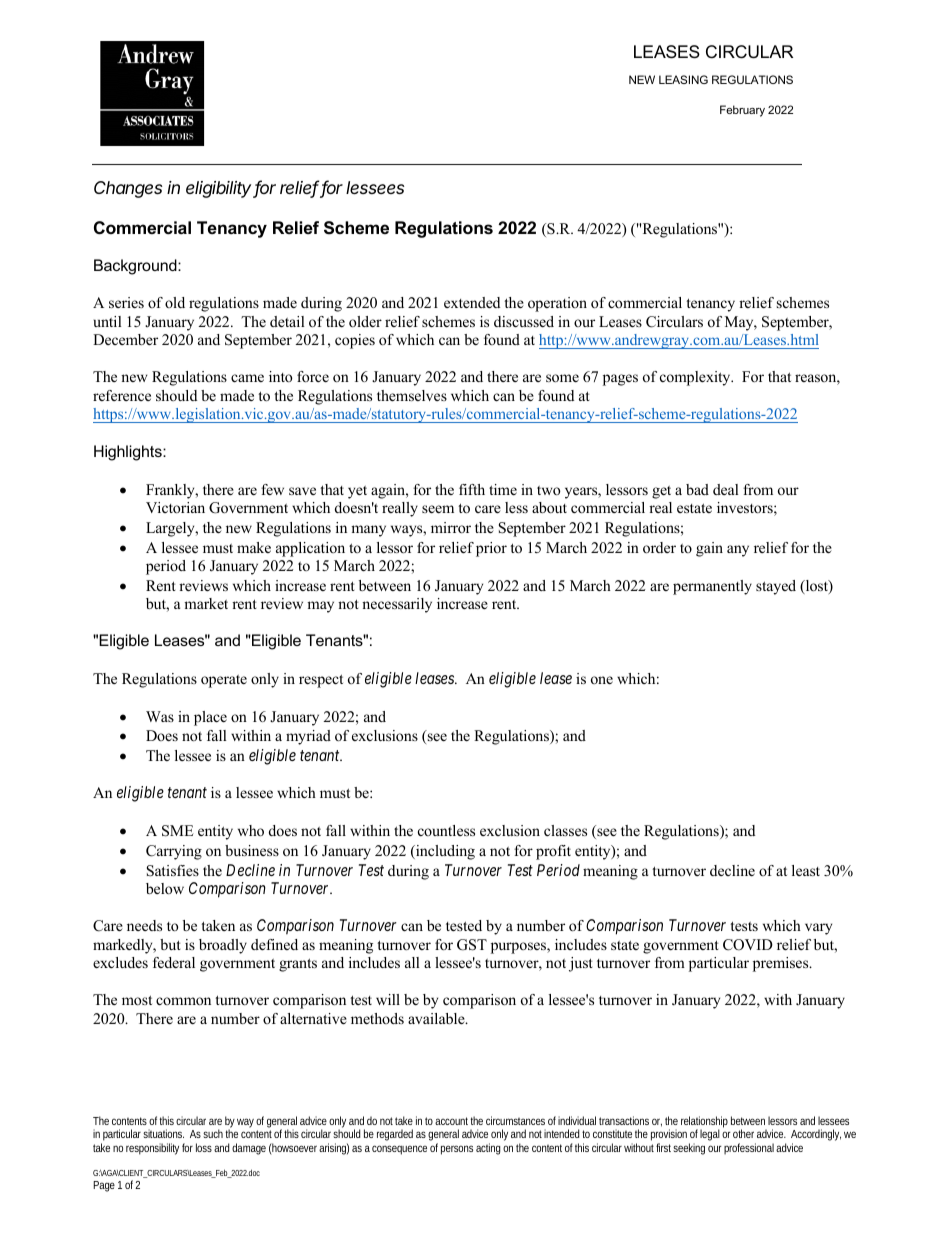 The height and width of the screenshot is (1233, 952). Describe the element at coordinates (742, 111) in the screenshot. I see `February` at that location.
